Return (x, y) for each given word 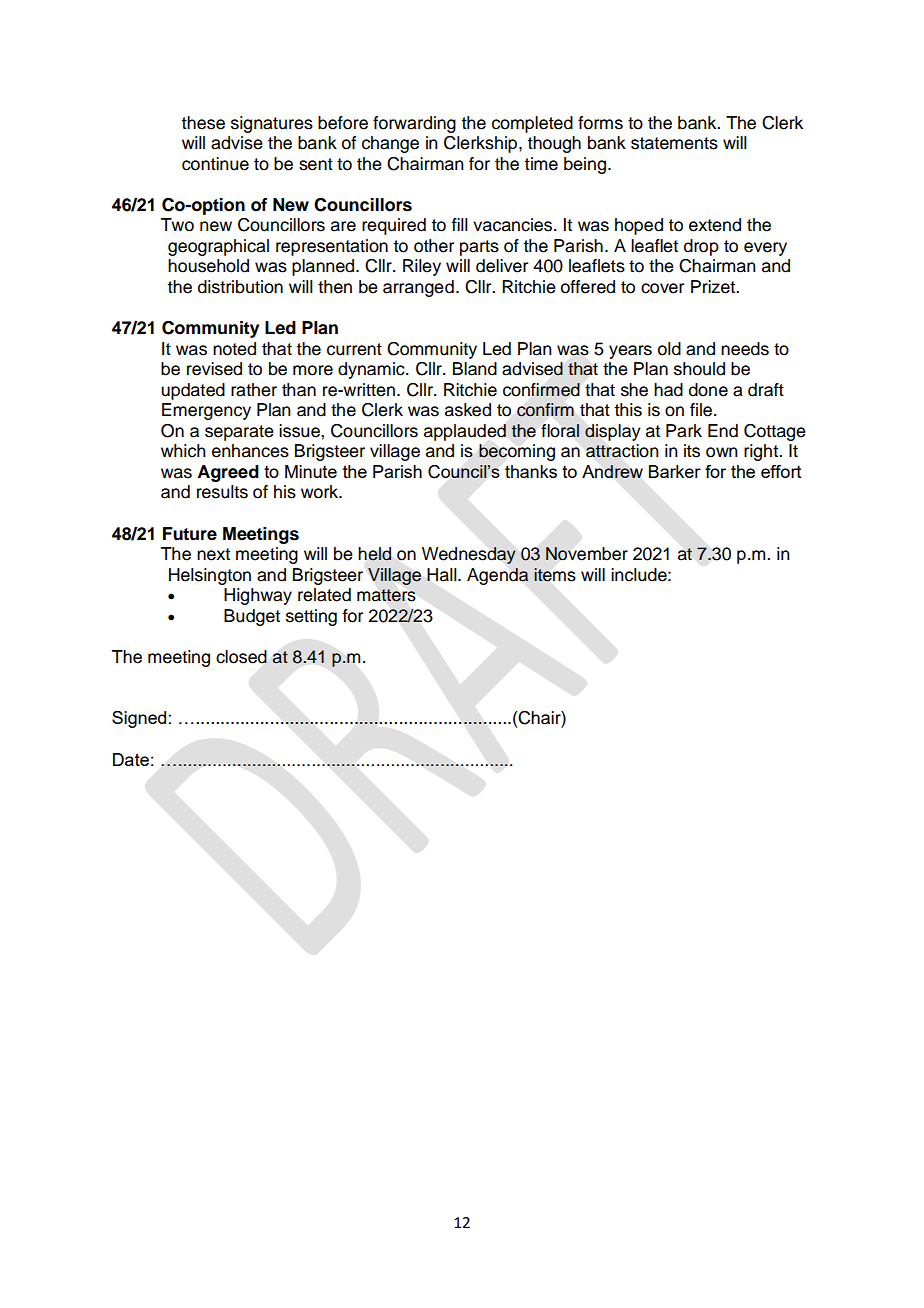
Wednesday (469, 555)
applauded (465, 432)
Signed (139, 719)
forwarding (414, 124)
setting (311, 617)
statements (674, 143)
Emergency (206, 411)
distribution (240, 287)
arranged (418, 288)
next (213, 554)
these (203, 123)
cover (662, 288)
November (587, 554)
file (702, 410)
